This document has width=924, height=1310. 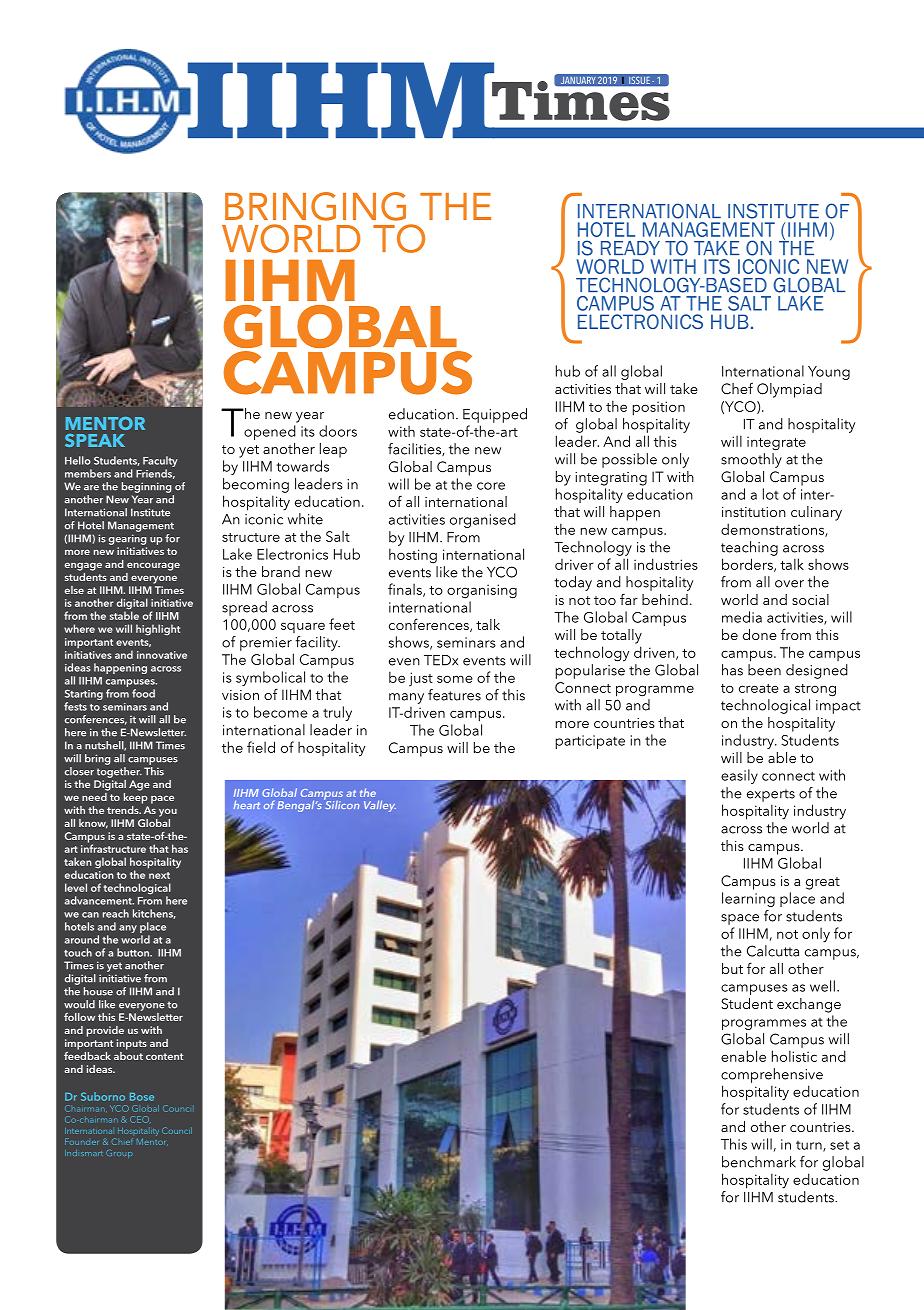 What do you see at coordinates (270, 432) in the document?
I see `opened` at bounding box center [270, 432].
